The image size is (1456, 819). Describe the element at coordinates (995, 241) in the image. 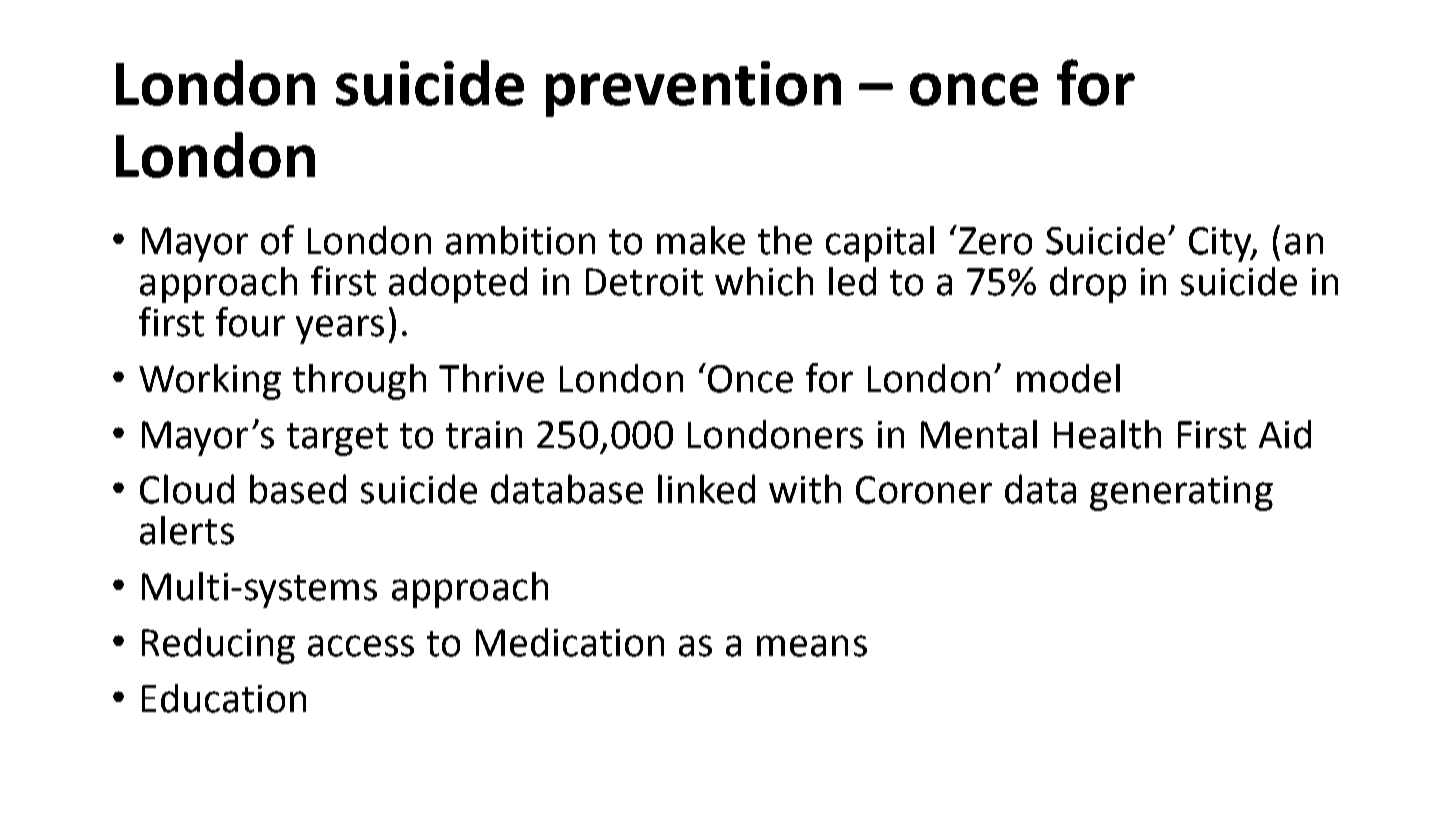

I see `Zero` at that location.
